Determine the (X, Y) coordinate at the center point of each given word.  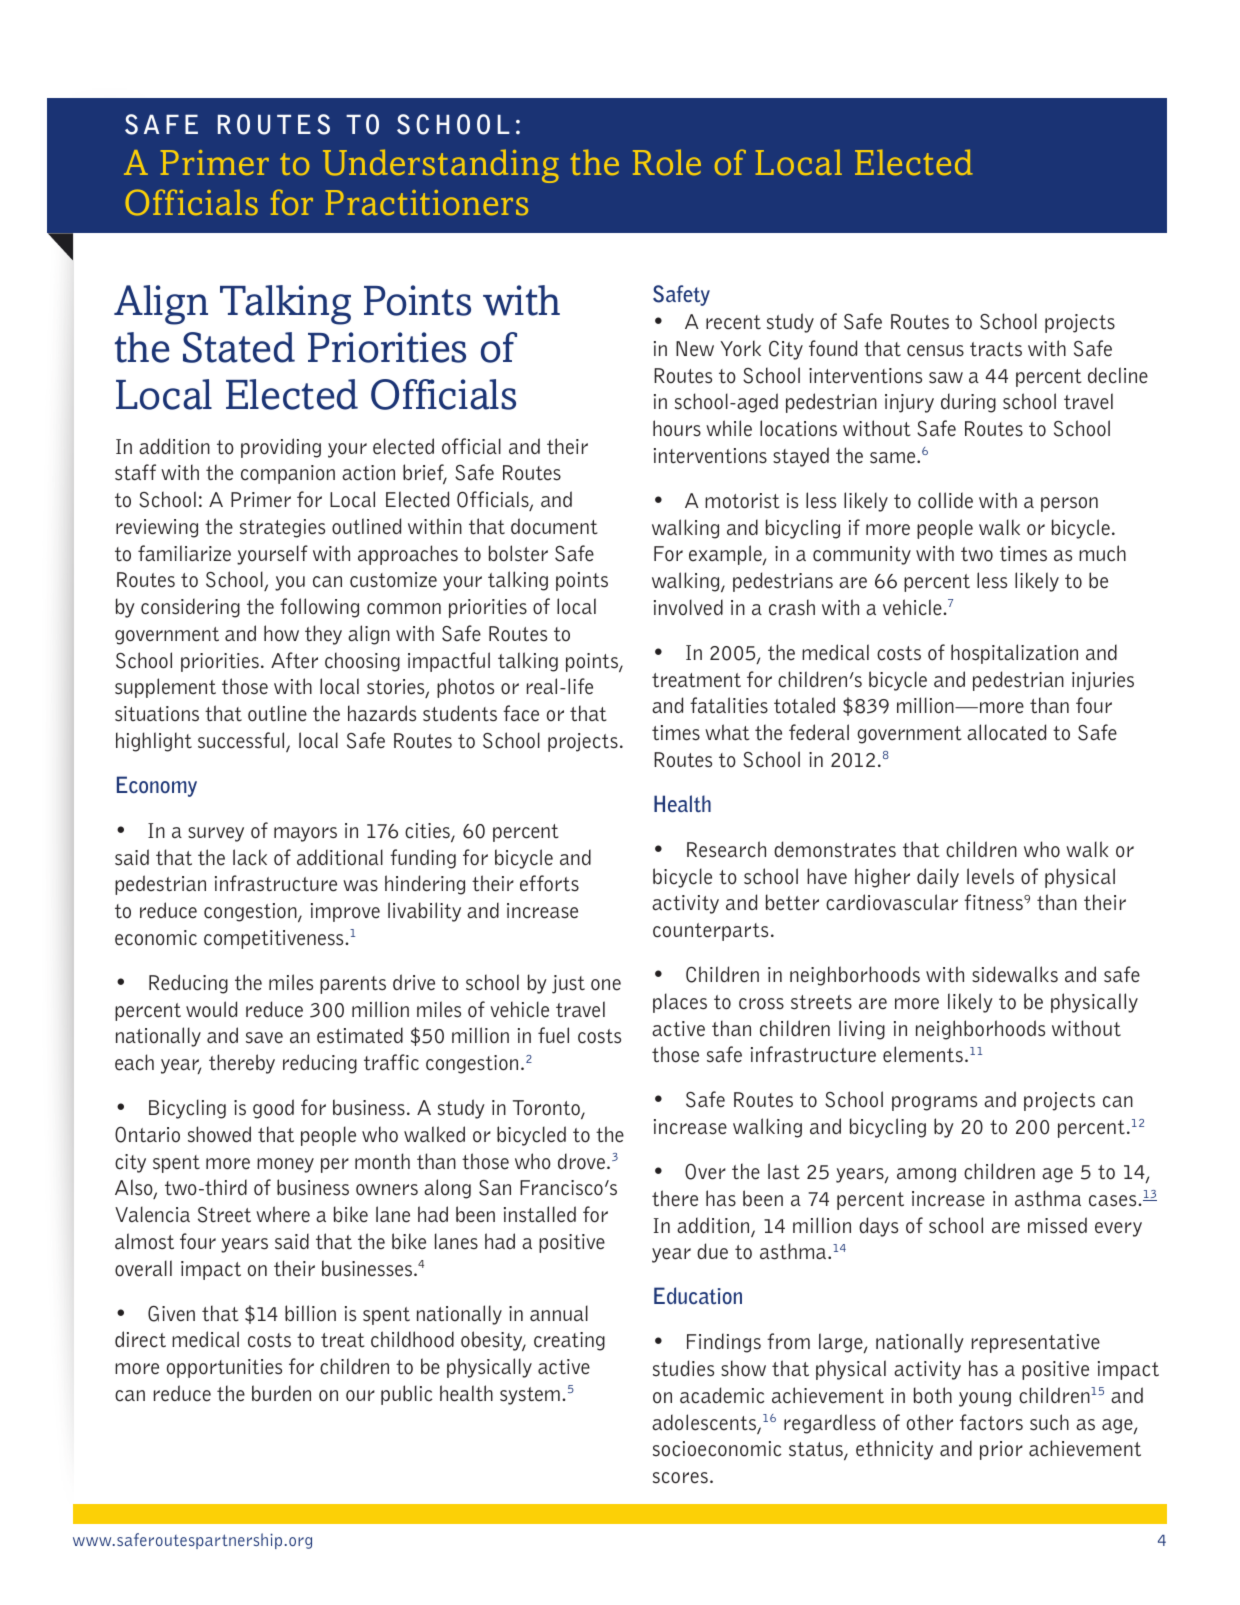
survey (216, 834)
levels (990, 876)
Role (667, 162)
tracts (996, 349)
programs (934, 1103)
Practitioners (427, 202)
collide (945, 500)
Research (726, 849)
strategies (282, 528)
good (273, 1109)
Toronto (547, 1109)
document (554, 526)
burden (281, 1393)
